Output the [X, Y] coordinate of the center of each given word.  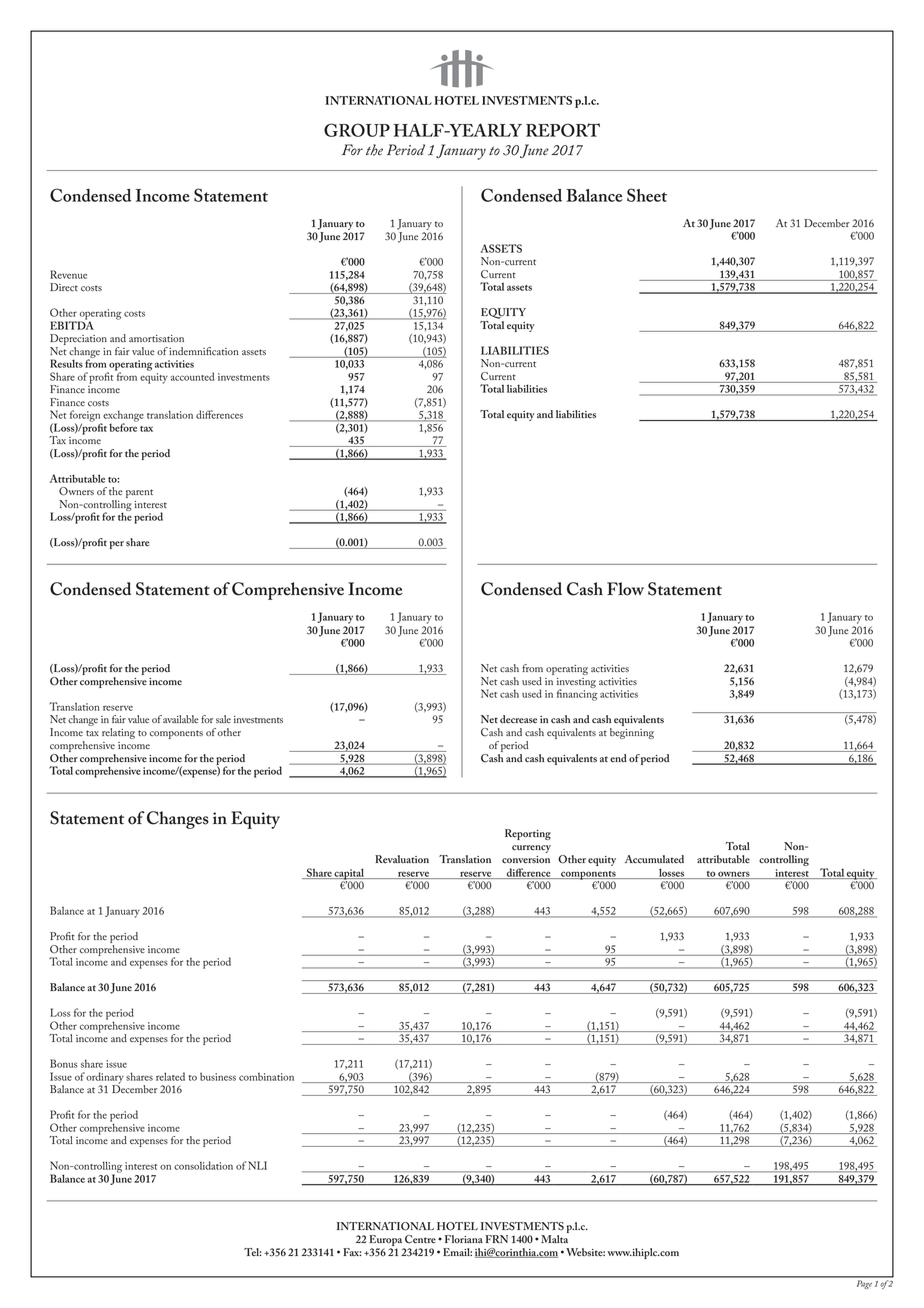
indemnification [204, 351]
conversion [526, 859]
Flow [625, 589]
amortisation [156, 338]
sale [223, 719]
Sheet [647, 195]
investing [576, 684]
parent [139, 493]
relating [118, 733]
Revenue [68, 274]
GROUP [357, 130]
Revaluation [402, 859]
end [618, 758]
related [170, 1076]
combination [266, 1077]
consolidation [203, 1165]
